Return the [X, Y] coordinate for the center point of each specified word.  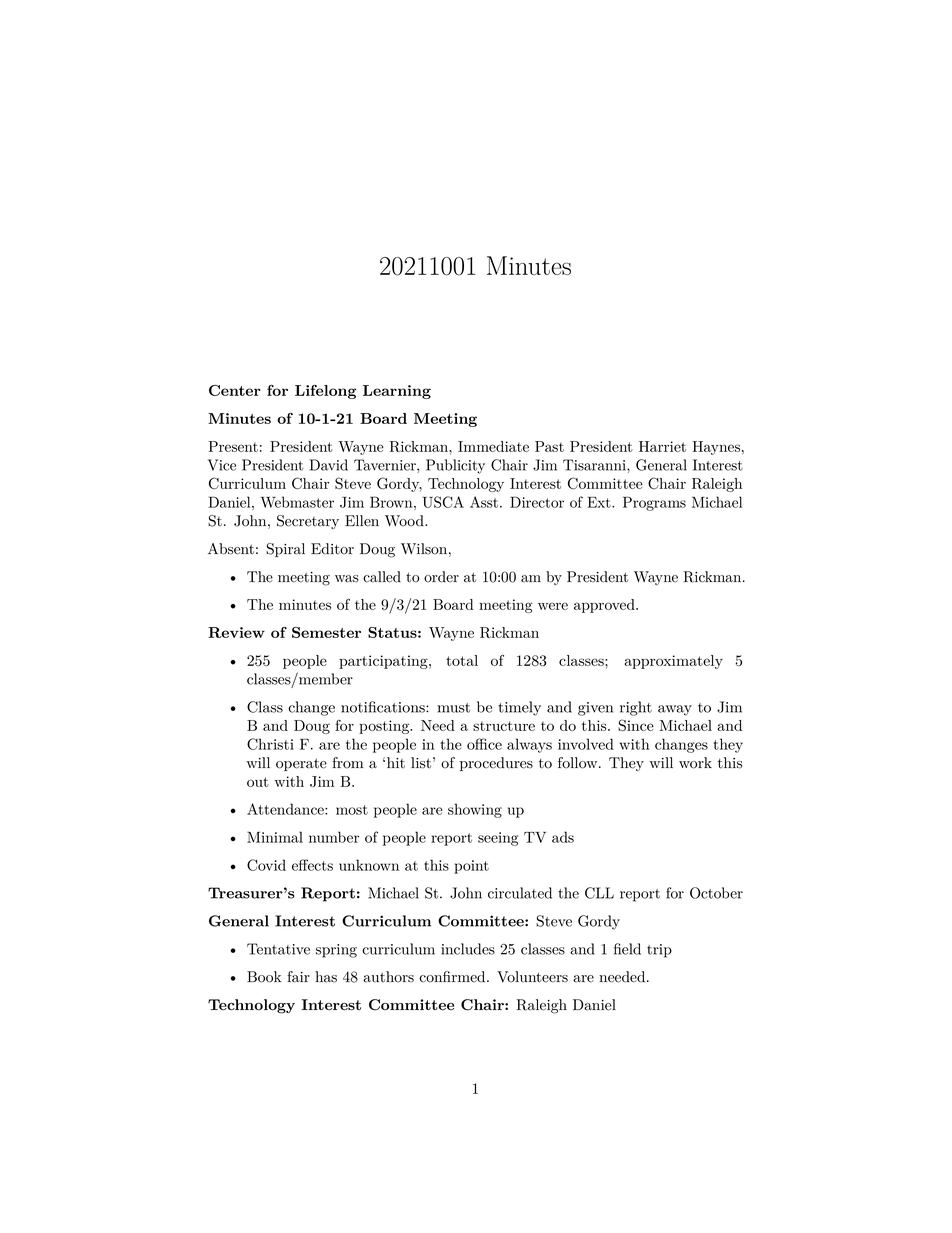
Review [236, 632]
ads [563, 837]
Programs [654, 503]
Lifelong [325, 392]
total [462, 660]
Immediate [493, 446]
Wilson [424, 549]
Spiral [285, 550]
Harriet [662, 446]
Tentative [278, 949]
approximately [673, 662]
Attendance [286, 809]
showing [475, 810]
